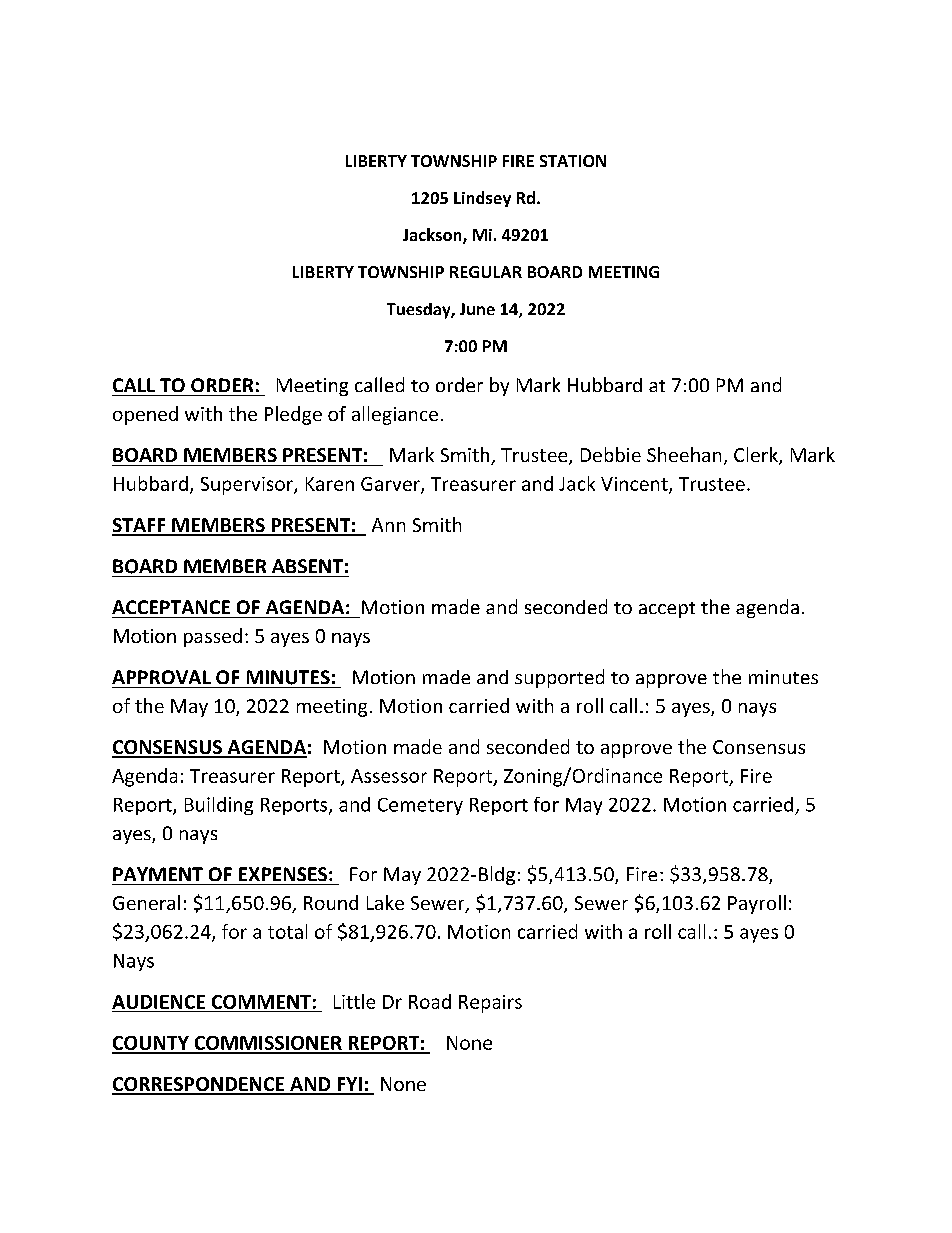 This screenshot has width=952, height=1233. I want to click on STATION, so click(573, 161).
